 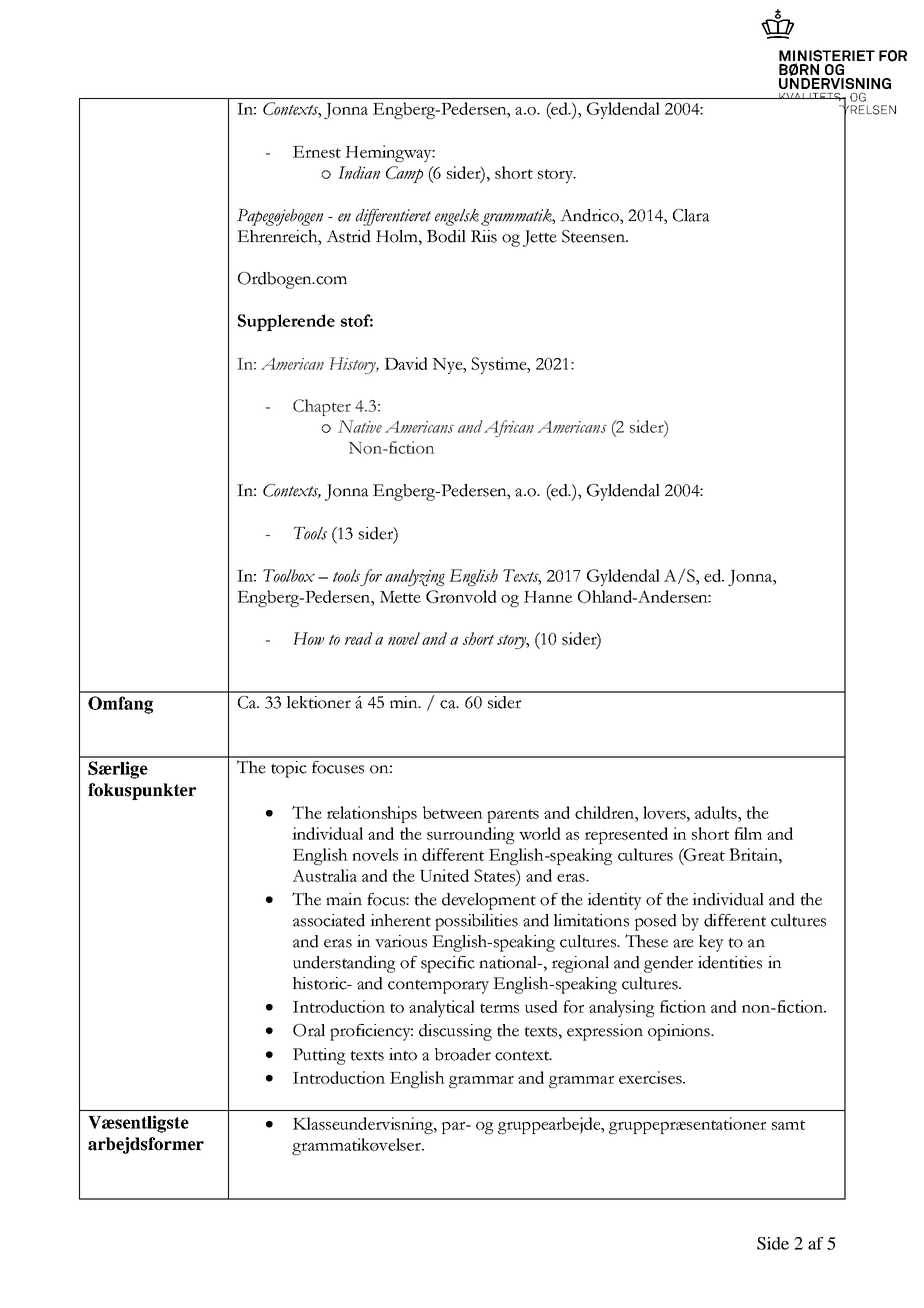 What do you see at coordinates (788, 1125) in the screenshot?
I see `samt` at bounding box center [788, 1125].
